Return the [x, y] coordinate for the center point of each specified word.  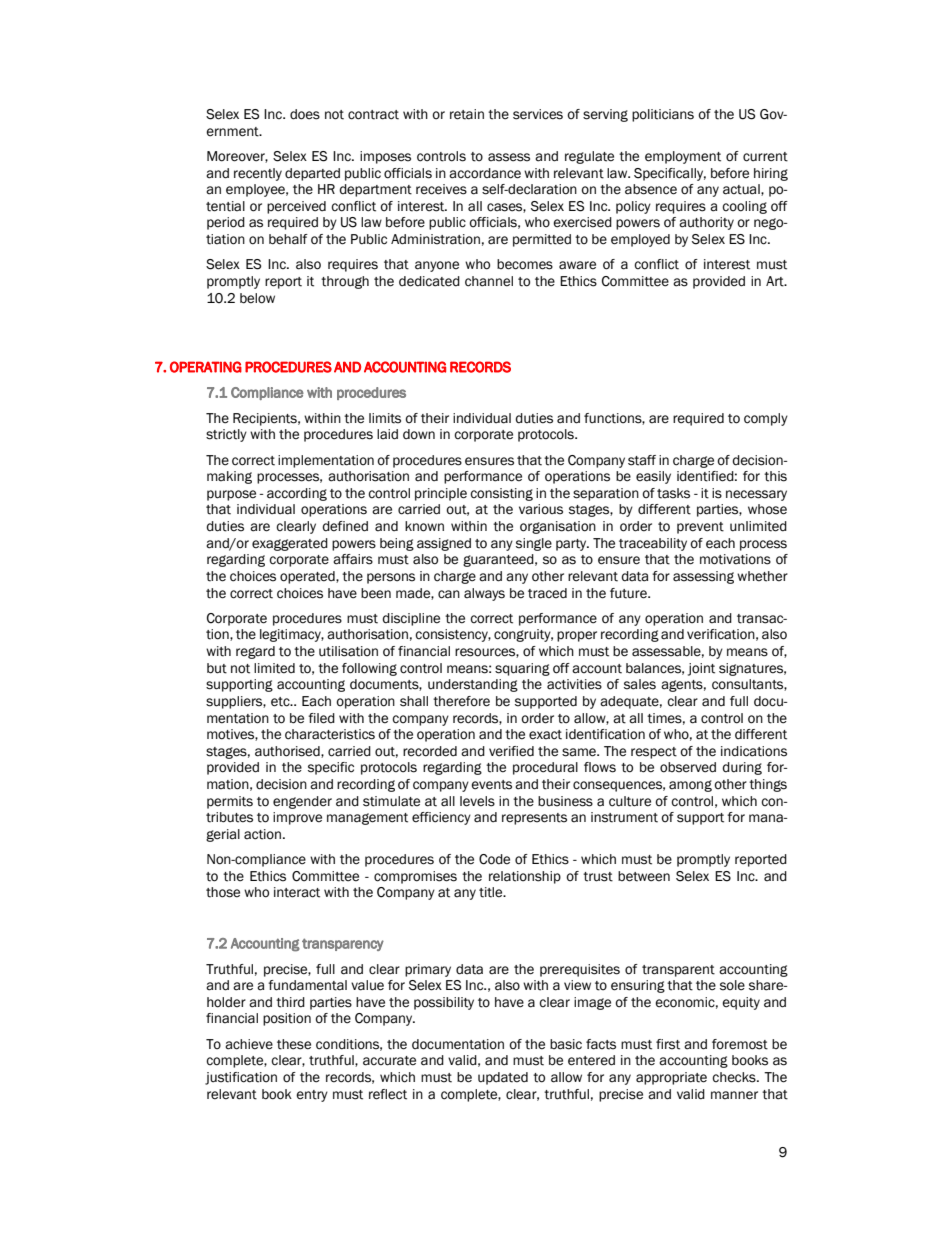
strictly [226, 435]
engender [302, 802]
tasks [673, 493]
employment [683, 157]
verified [511, 751]
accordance [485, 173]
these [294, 1044]
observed [688, 767]
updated [503, 1078]
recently [258, 174]
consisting [501, 494]
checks [735, 1077]
